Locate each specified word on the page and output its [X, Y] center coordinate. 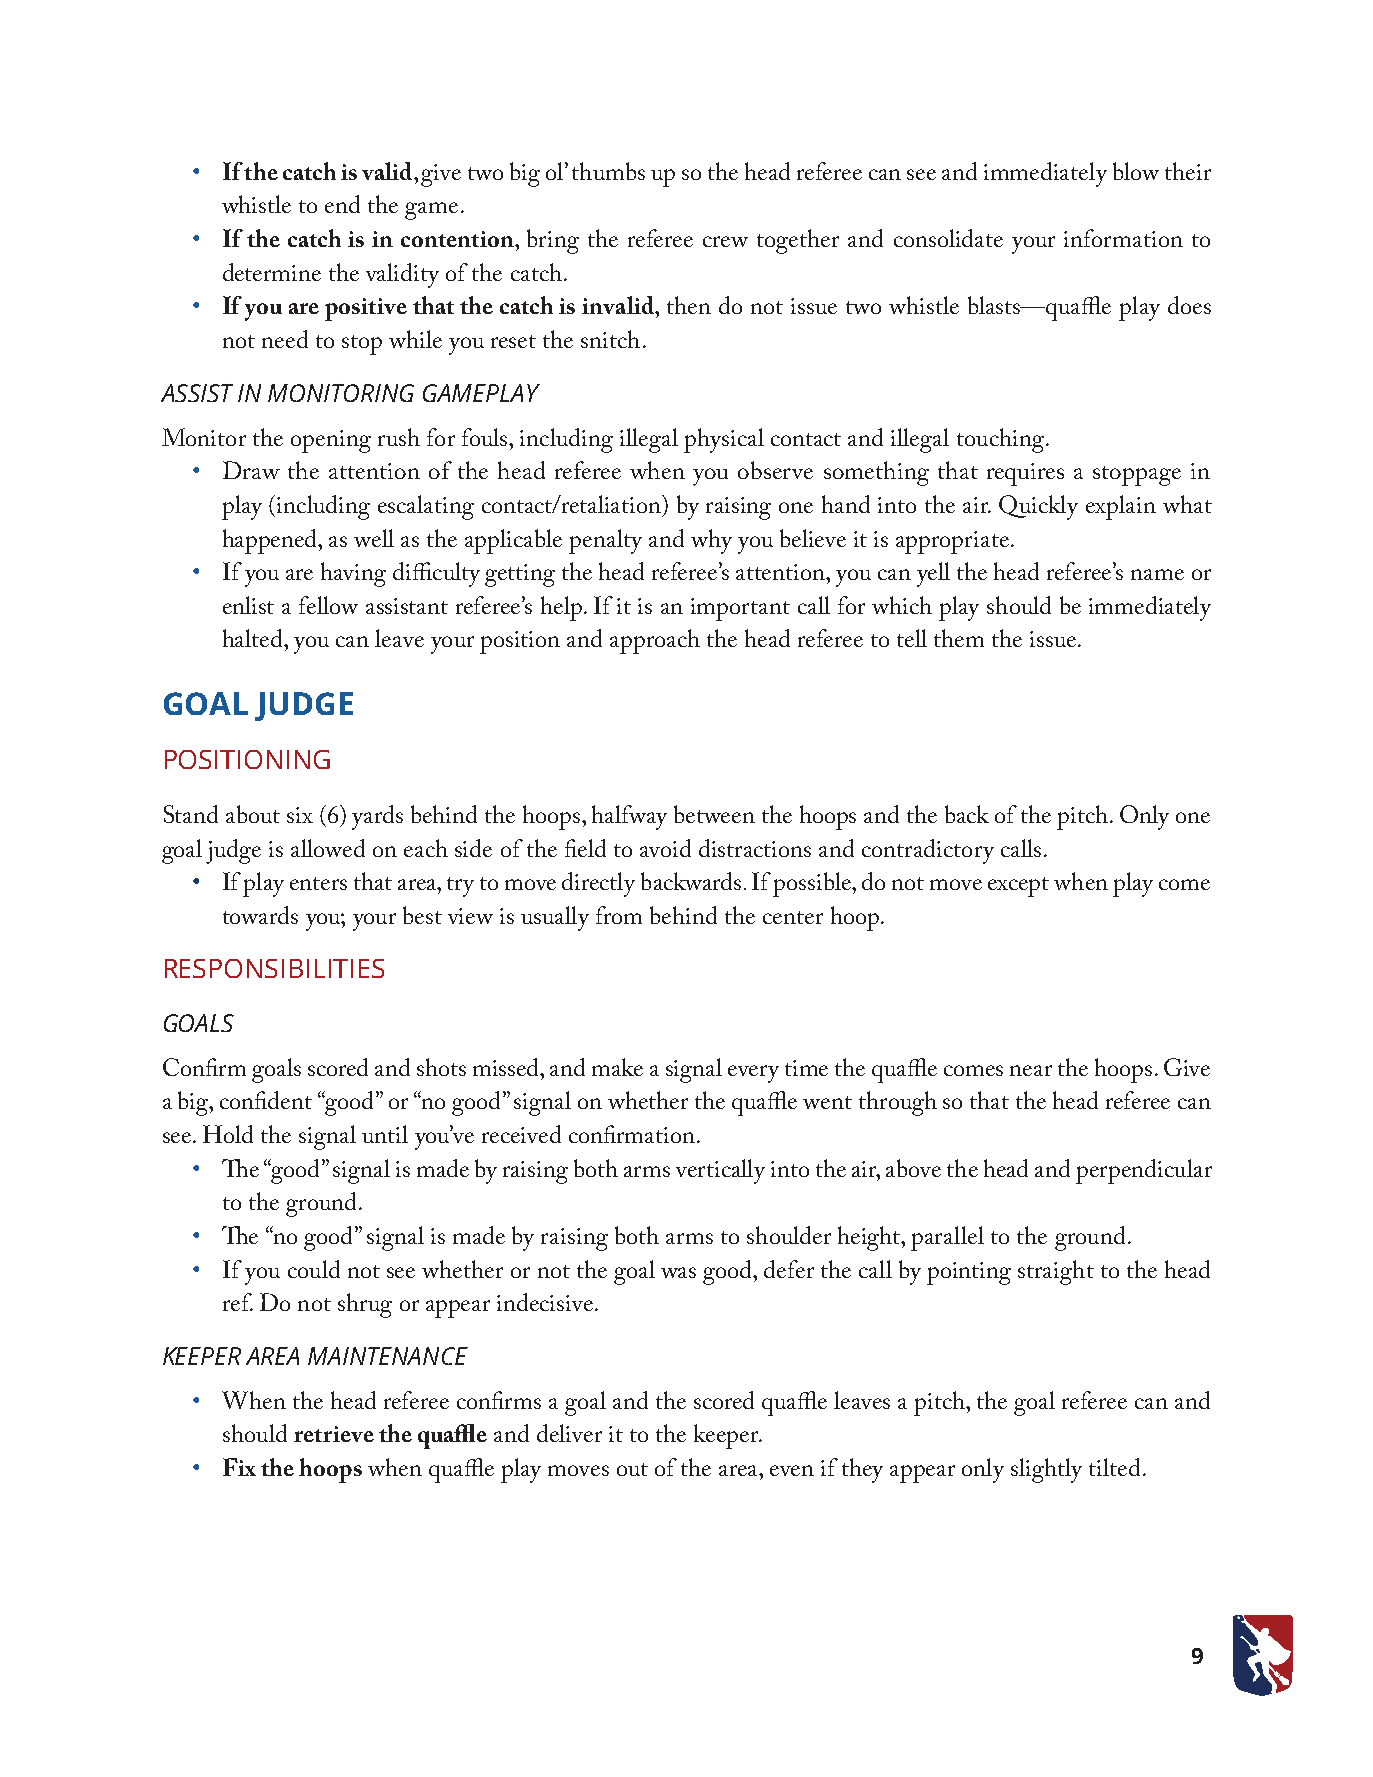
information [1123, 238]
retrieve [334, 1434]
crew [725, 241]
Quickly [1038, 507]
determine [272, 272]
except [1018, 887]
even [792, 1470]
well [374, 538]
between [714, 814]
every [753, 1074]
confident [266, 1100]
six [300, 815]
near [1031, 1070]
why [711, 541]
